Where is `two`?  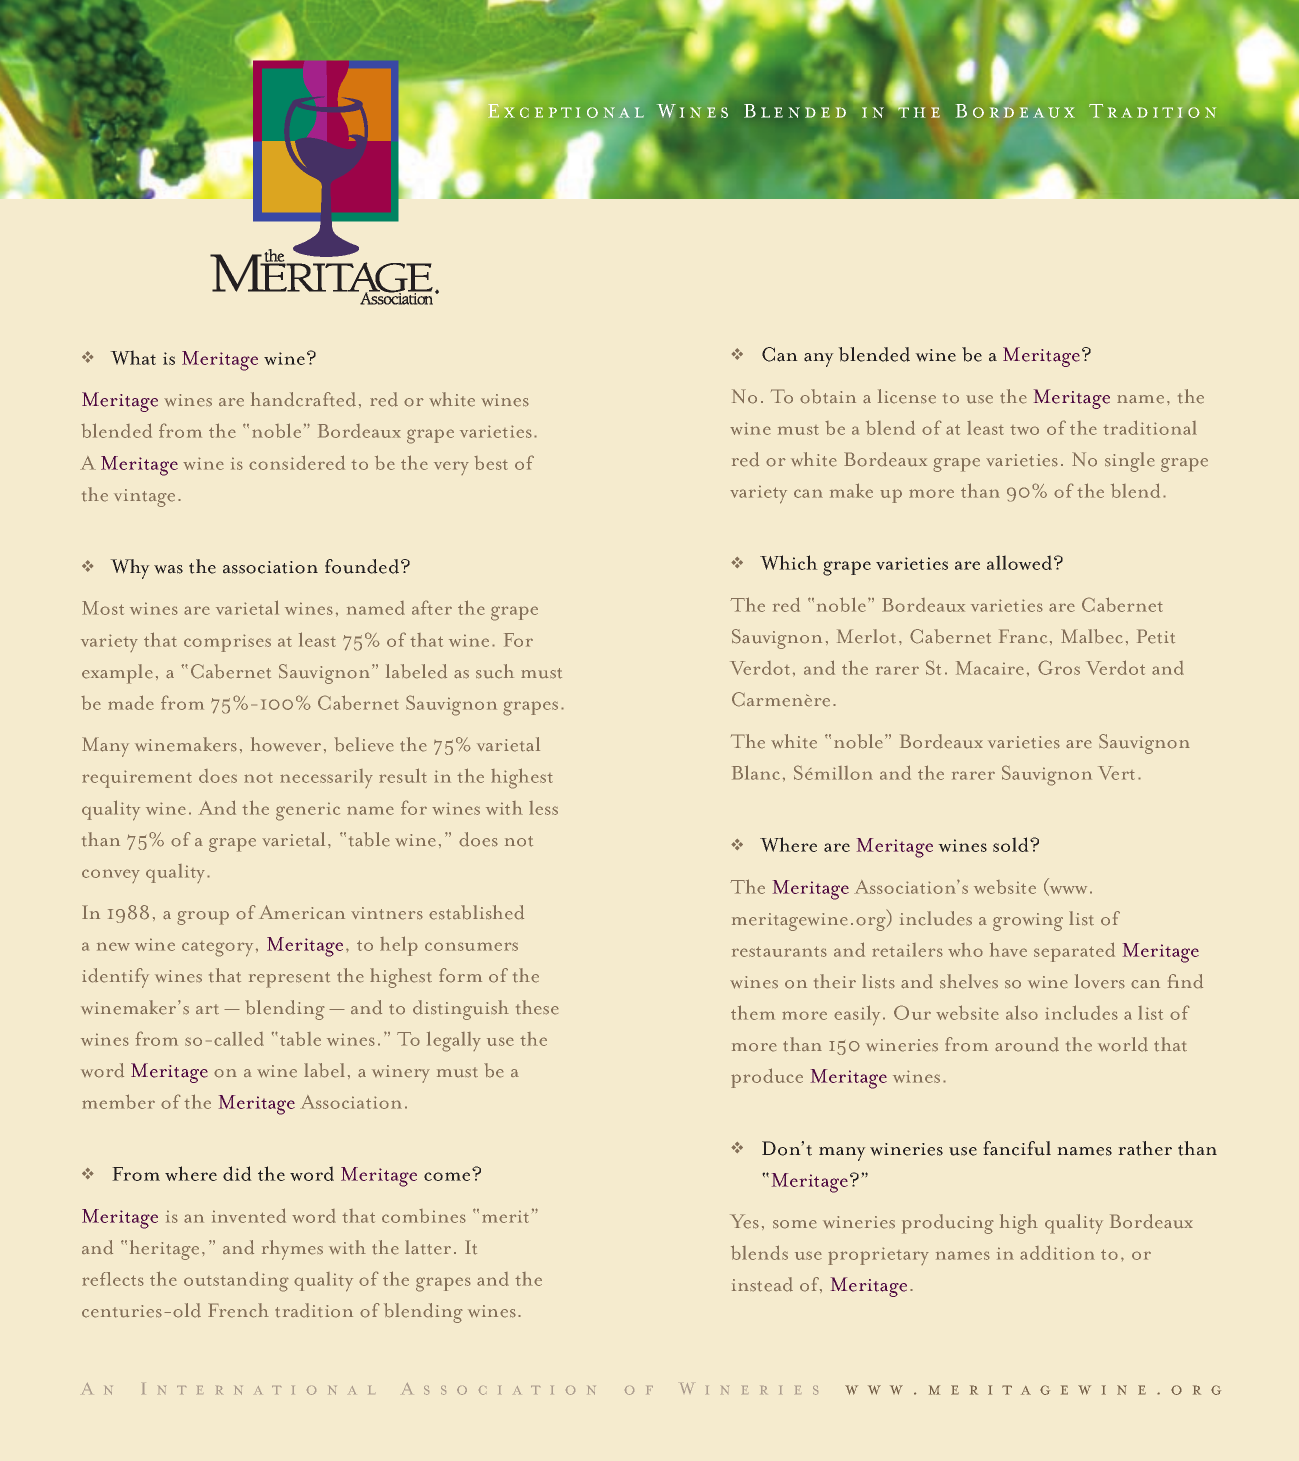
two is located at coordinates (1024, 430).
